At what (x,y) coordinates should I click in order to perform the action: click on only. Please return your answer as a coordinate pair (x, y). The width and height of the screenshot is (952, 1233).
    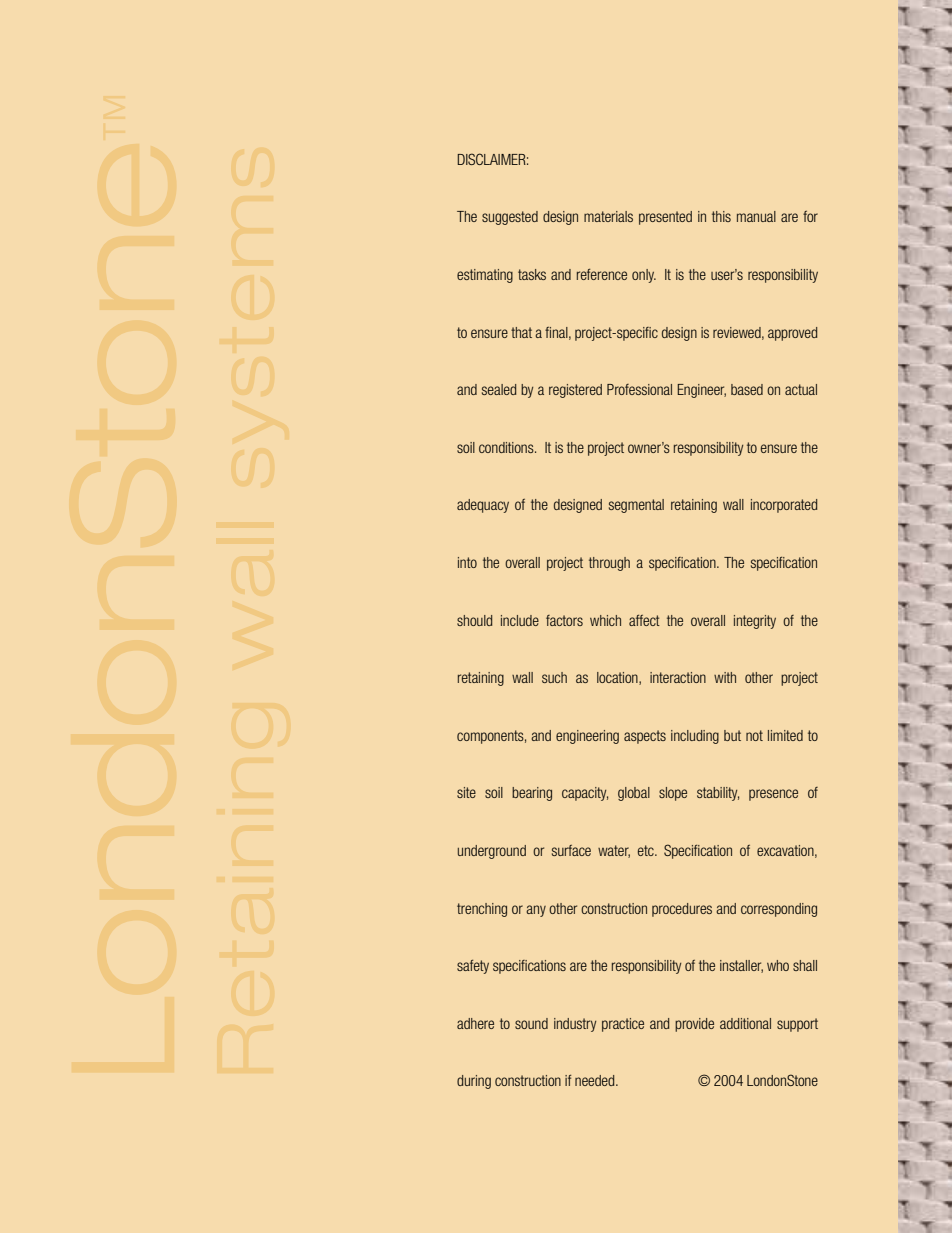
    Looking at the image, I should click on (644, 276).
